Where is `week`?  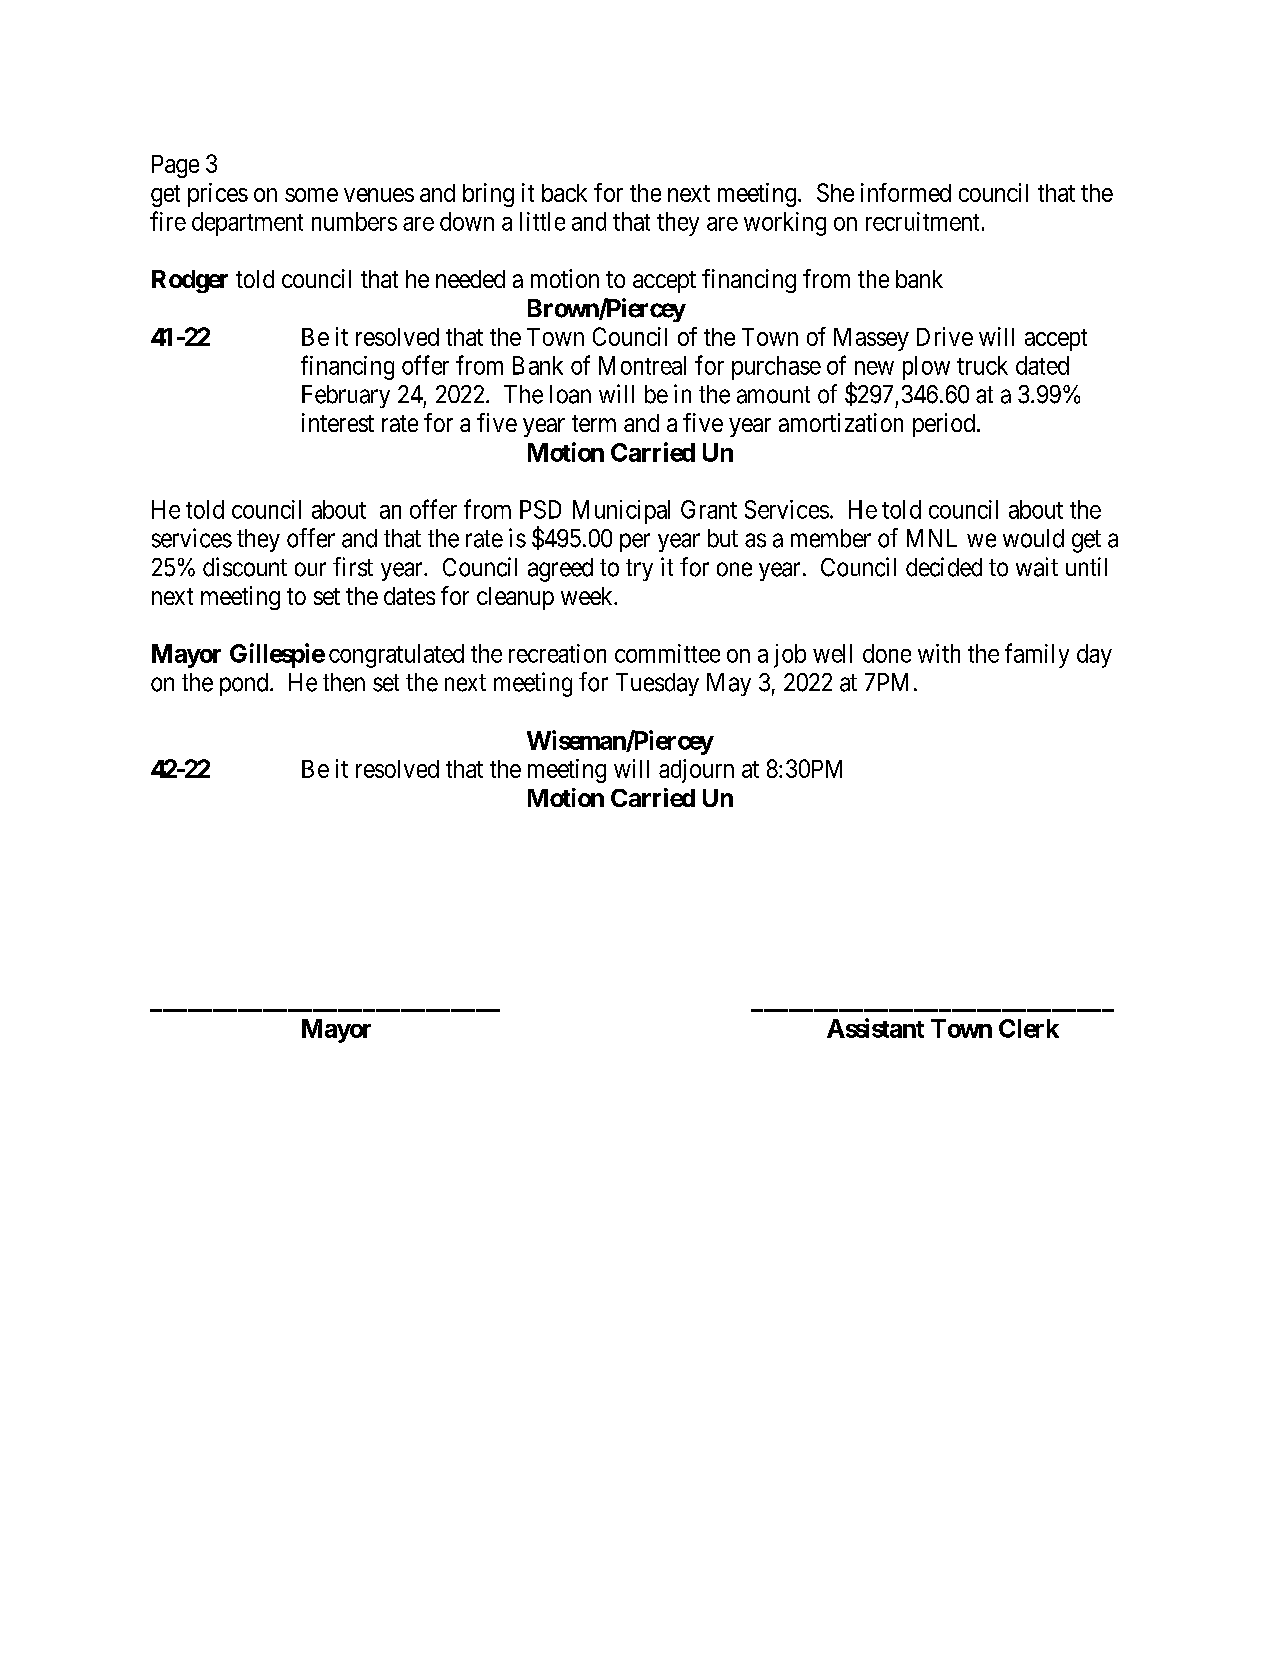
week is located at coordinates (588, 596).
